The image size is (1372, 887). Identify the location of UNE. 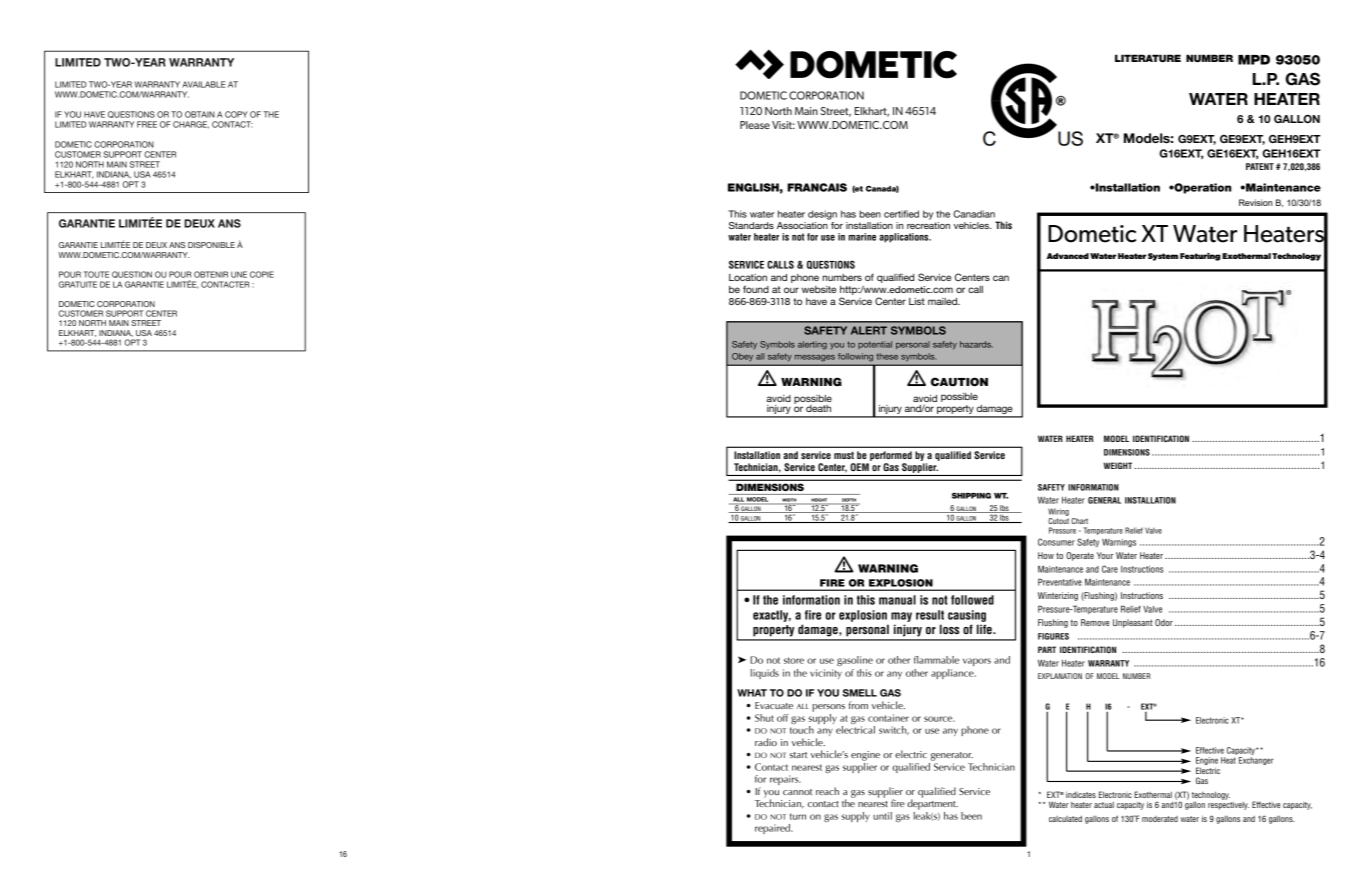
(239, 274).
